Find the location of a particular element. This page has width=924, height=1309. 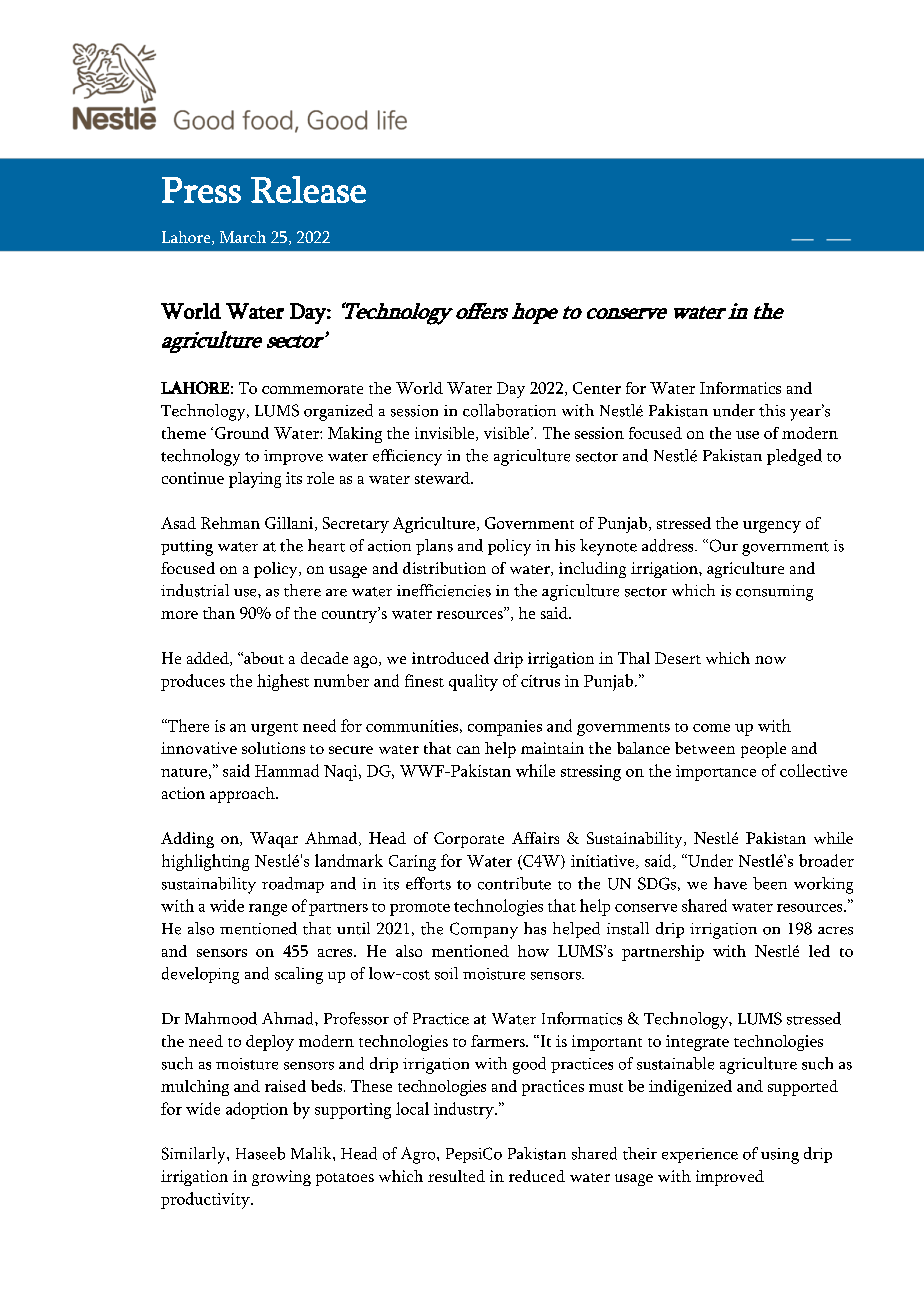

Release is located at coordinates (308, 189).
